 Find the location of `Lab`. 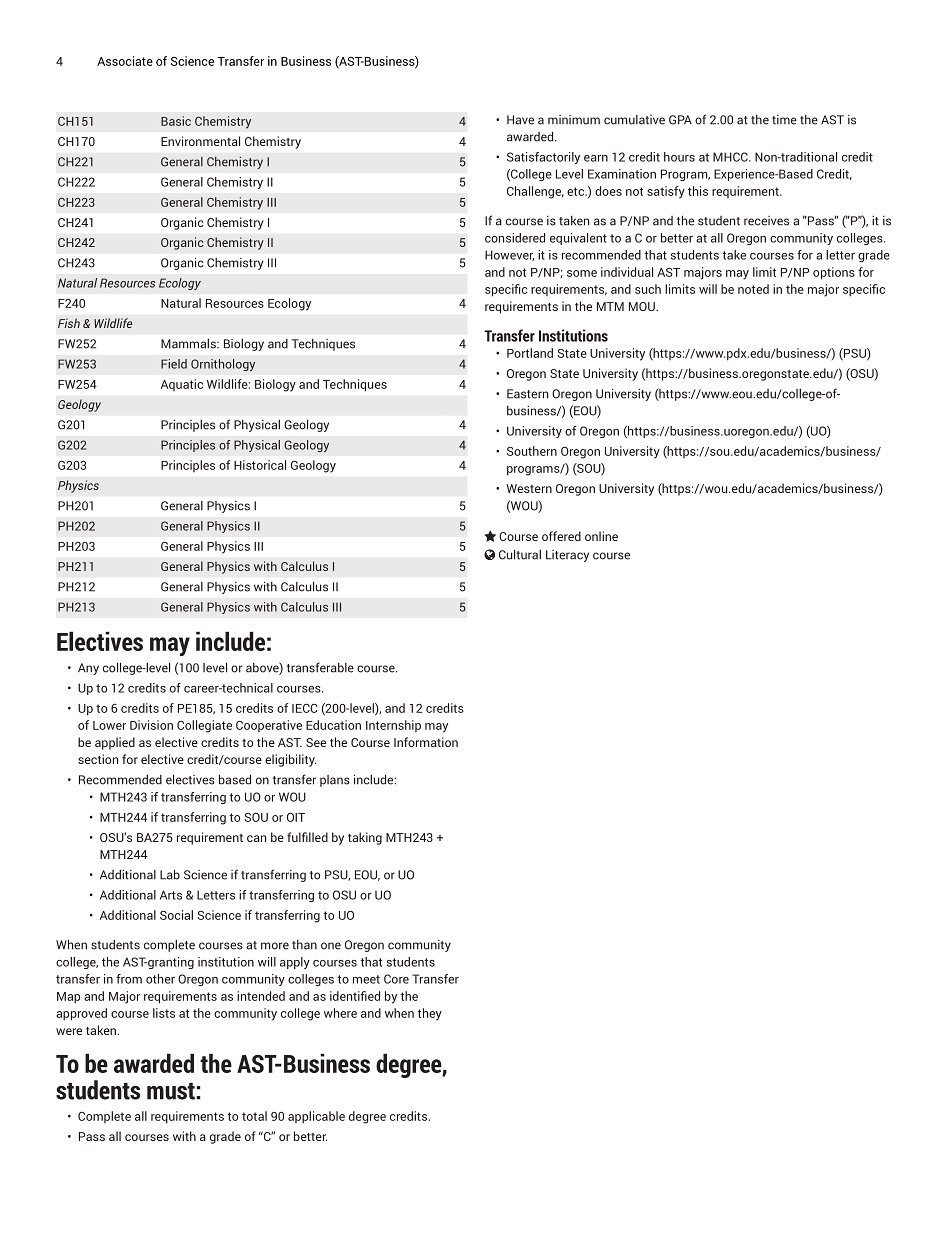

Lab is located at coordinates (170, 874).
